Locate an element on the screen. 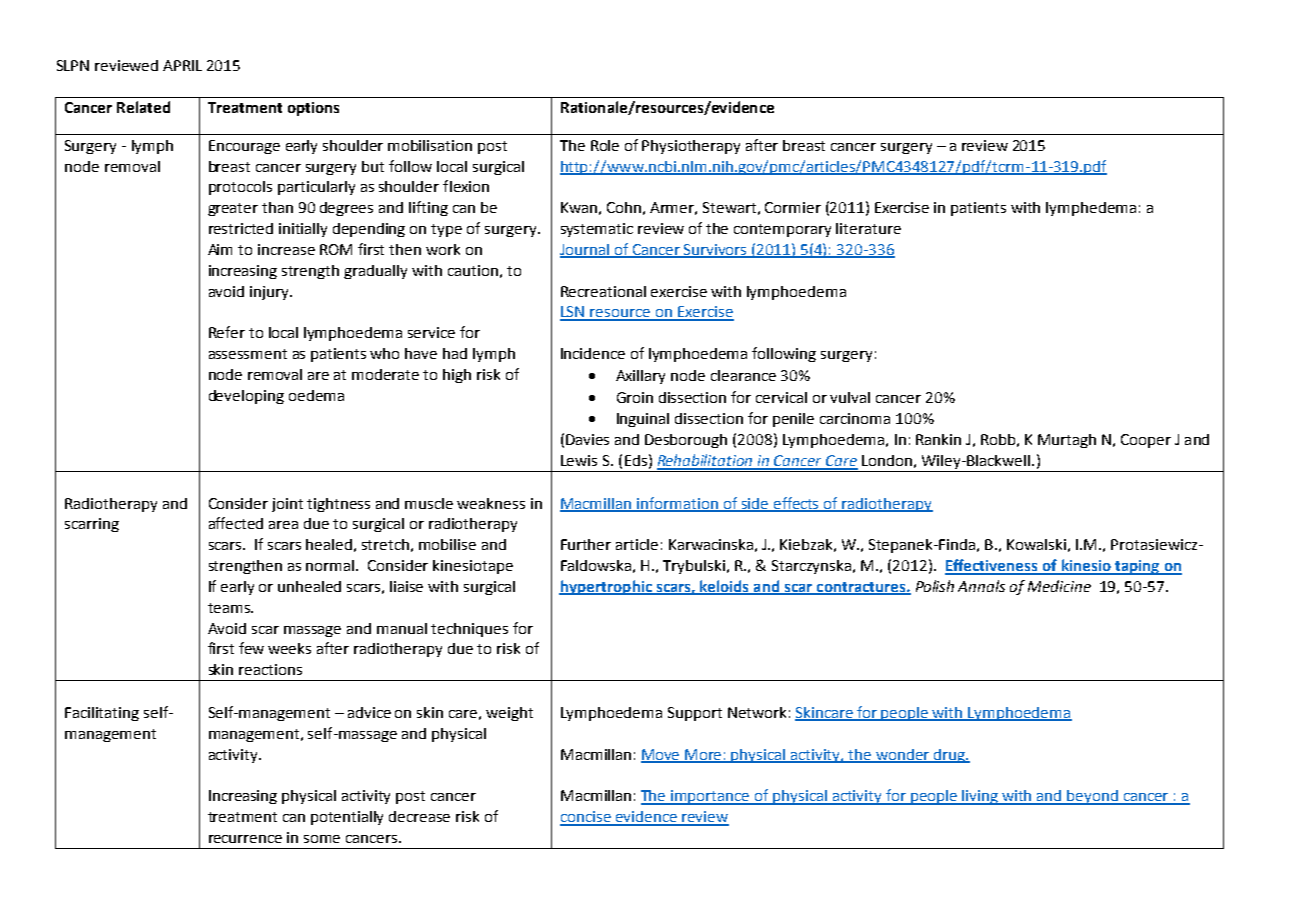 The height and width of the screenshot is (924, 1308). Rankin is located at coordinates (938, 439).
